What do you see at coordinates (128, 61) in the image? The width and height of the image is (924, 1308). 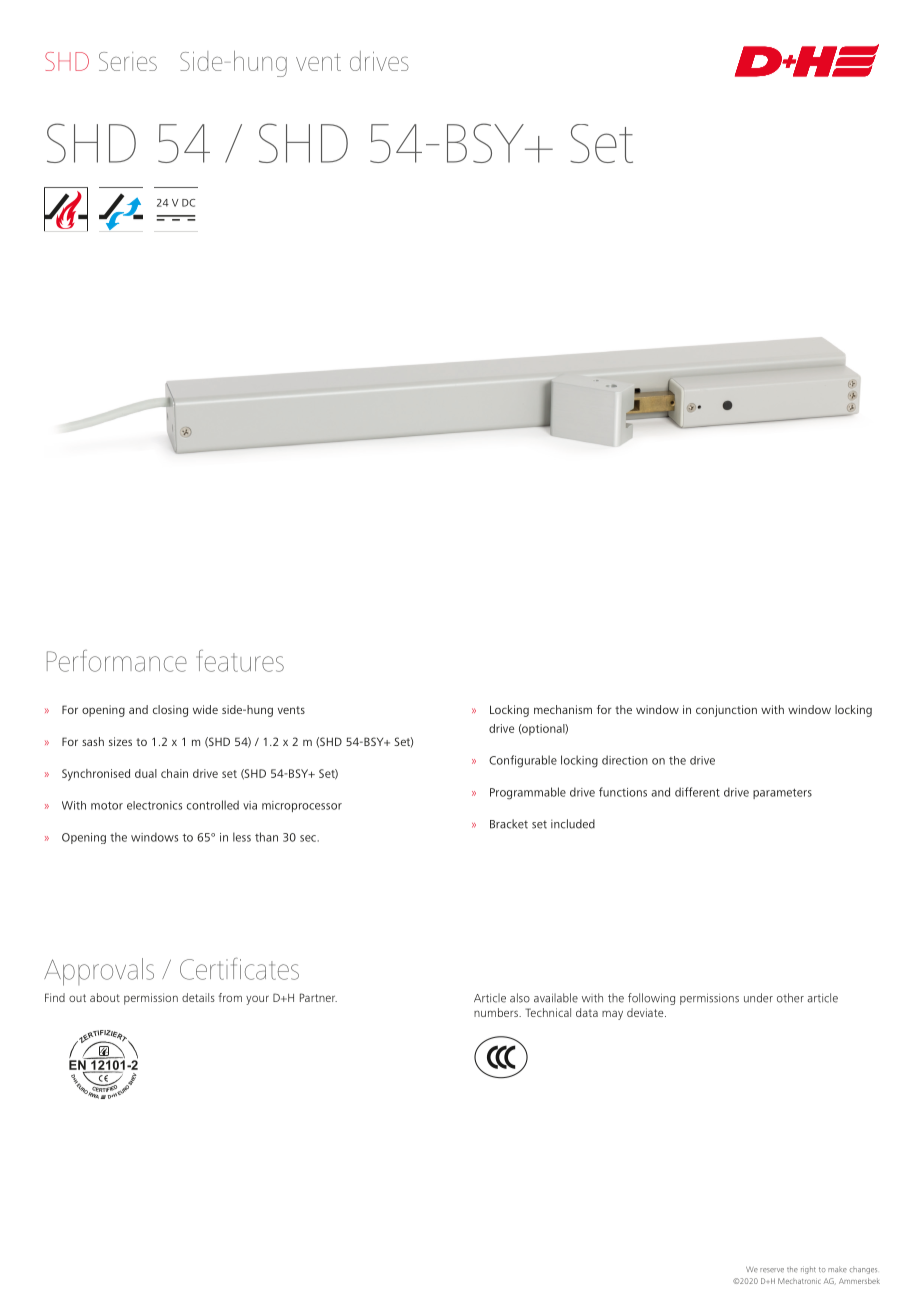 I see `Series` at bounding box center [128, 61].
